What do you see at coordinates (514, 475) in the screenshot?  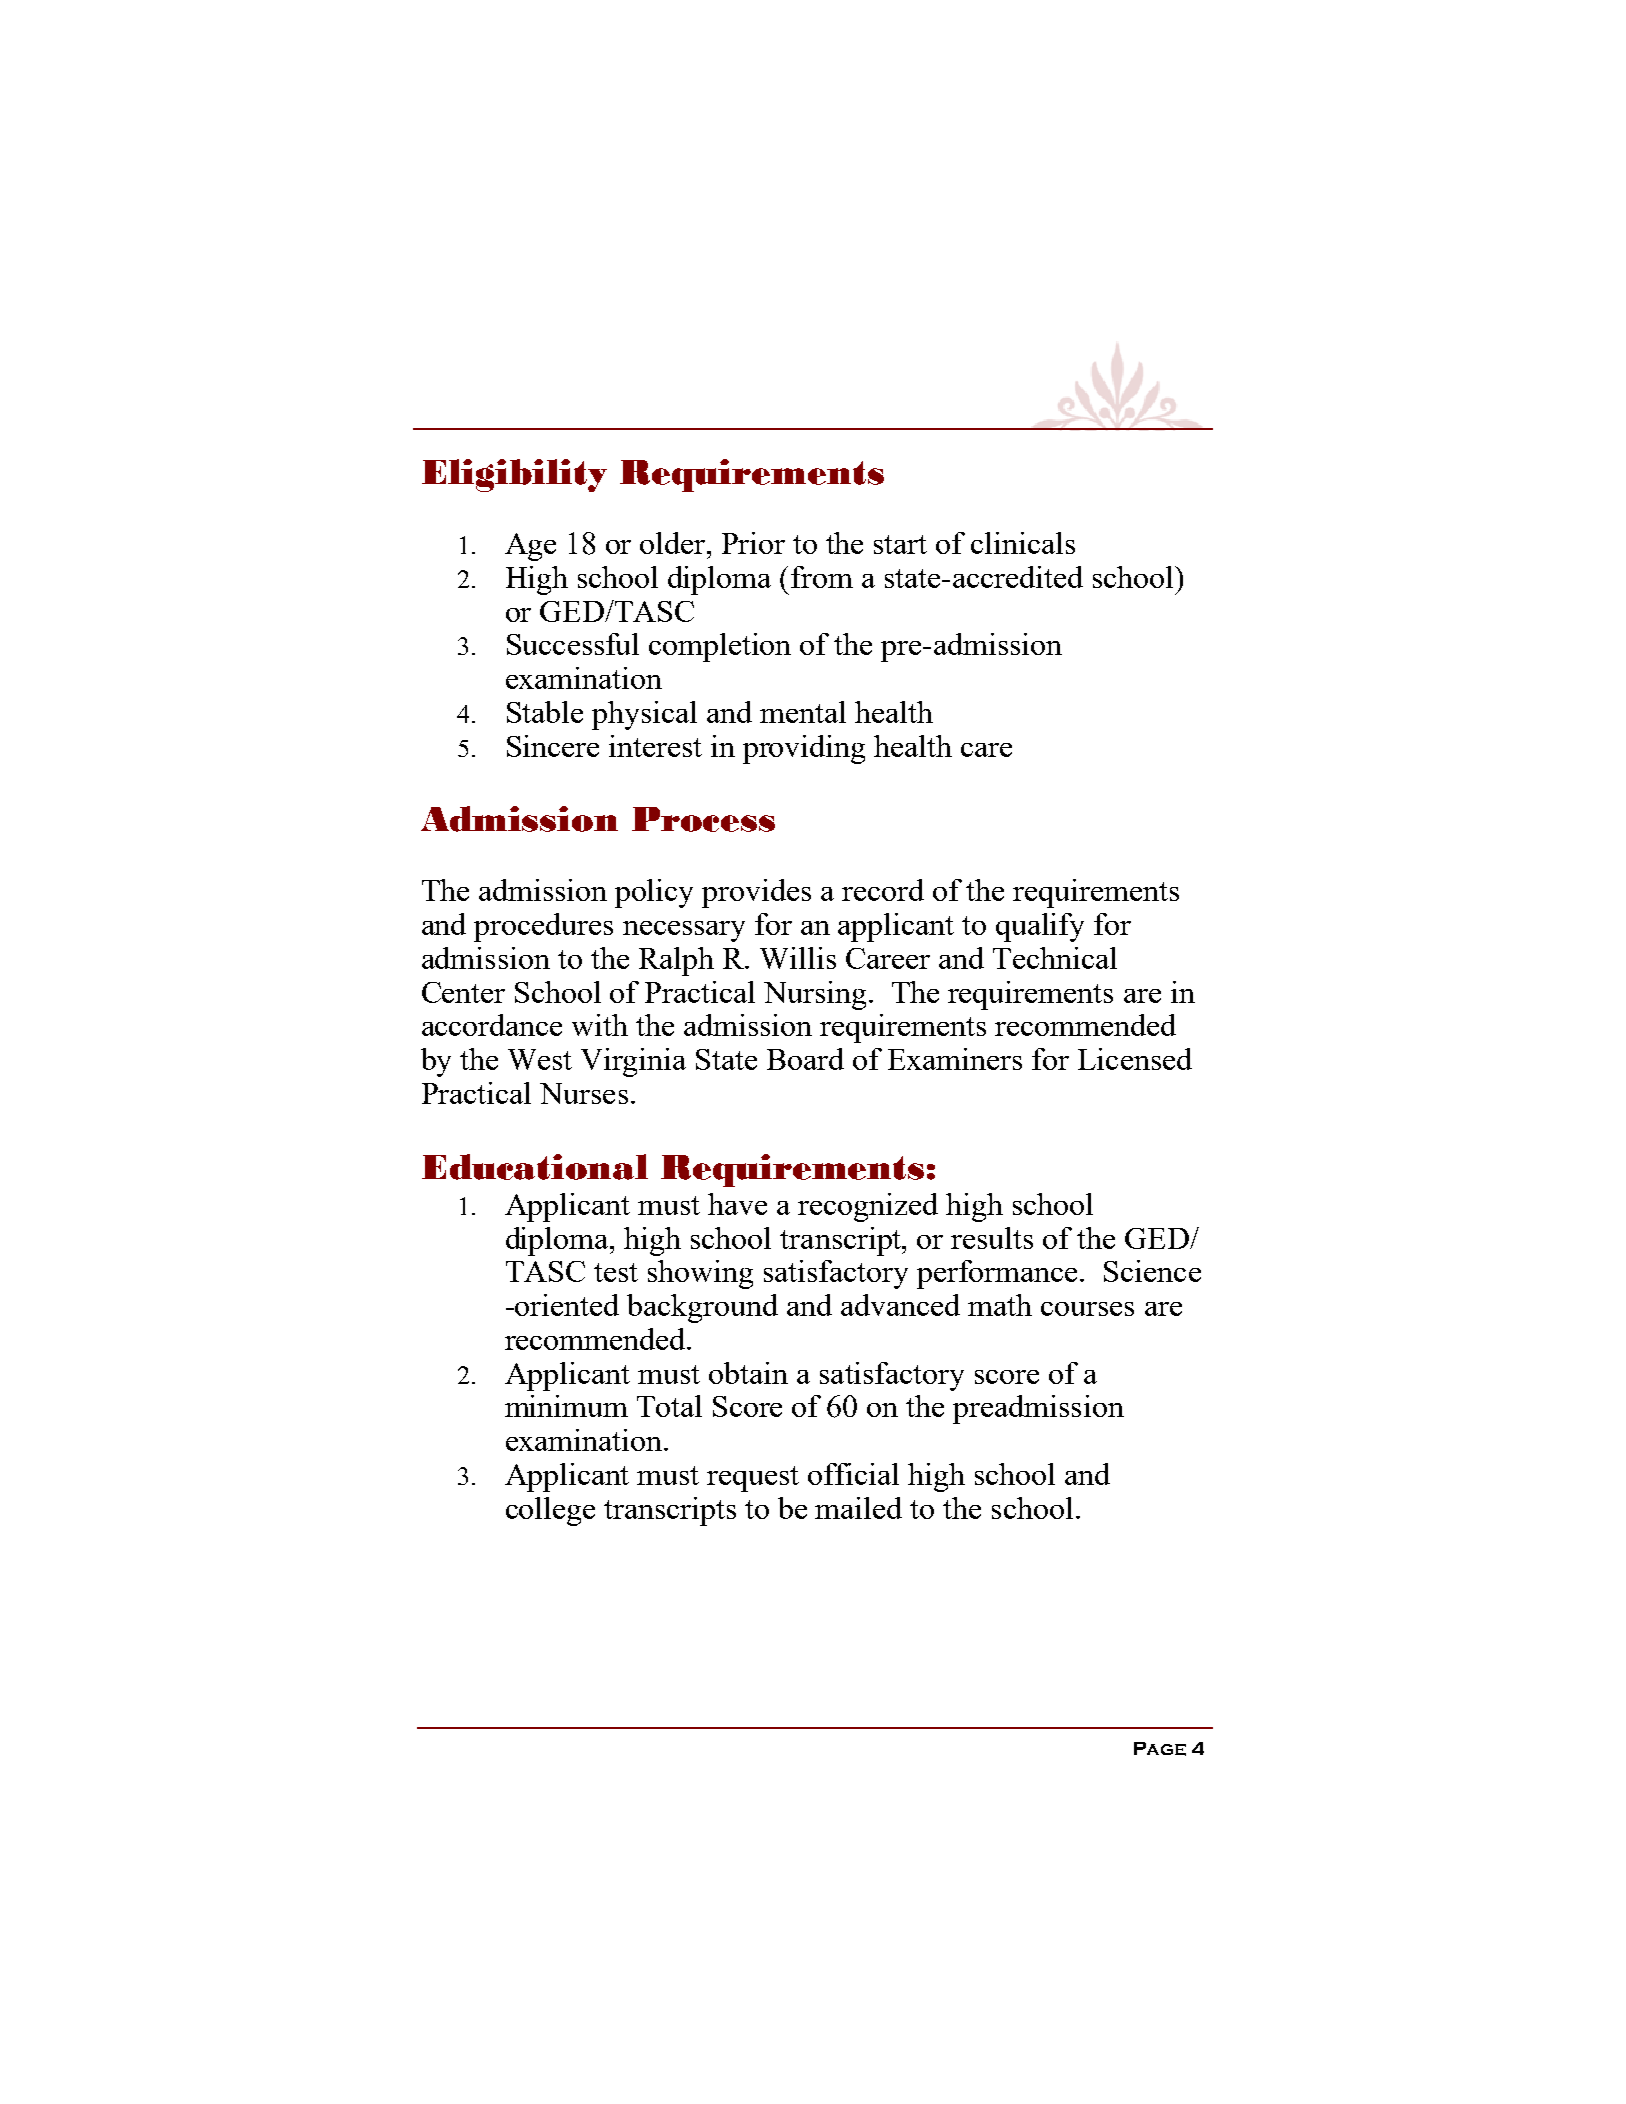 I see `Eligibility` at bounding box center [514, 475].
